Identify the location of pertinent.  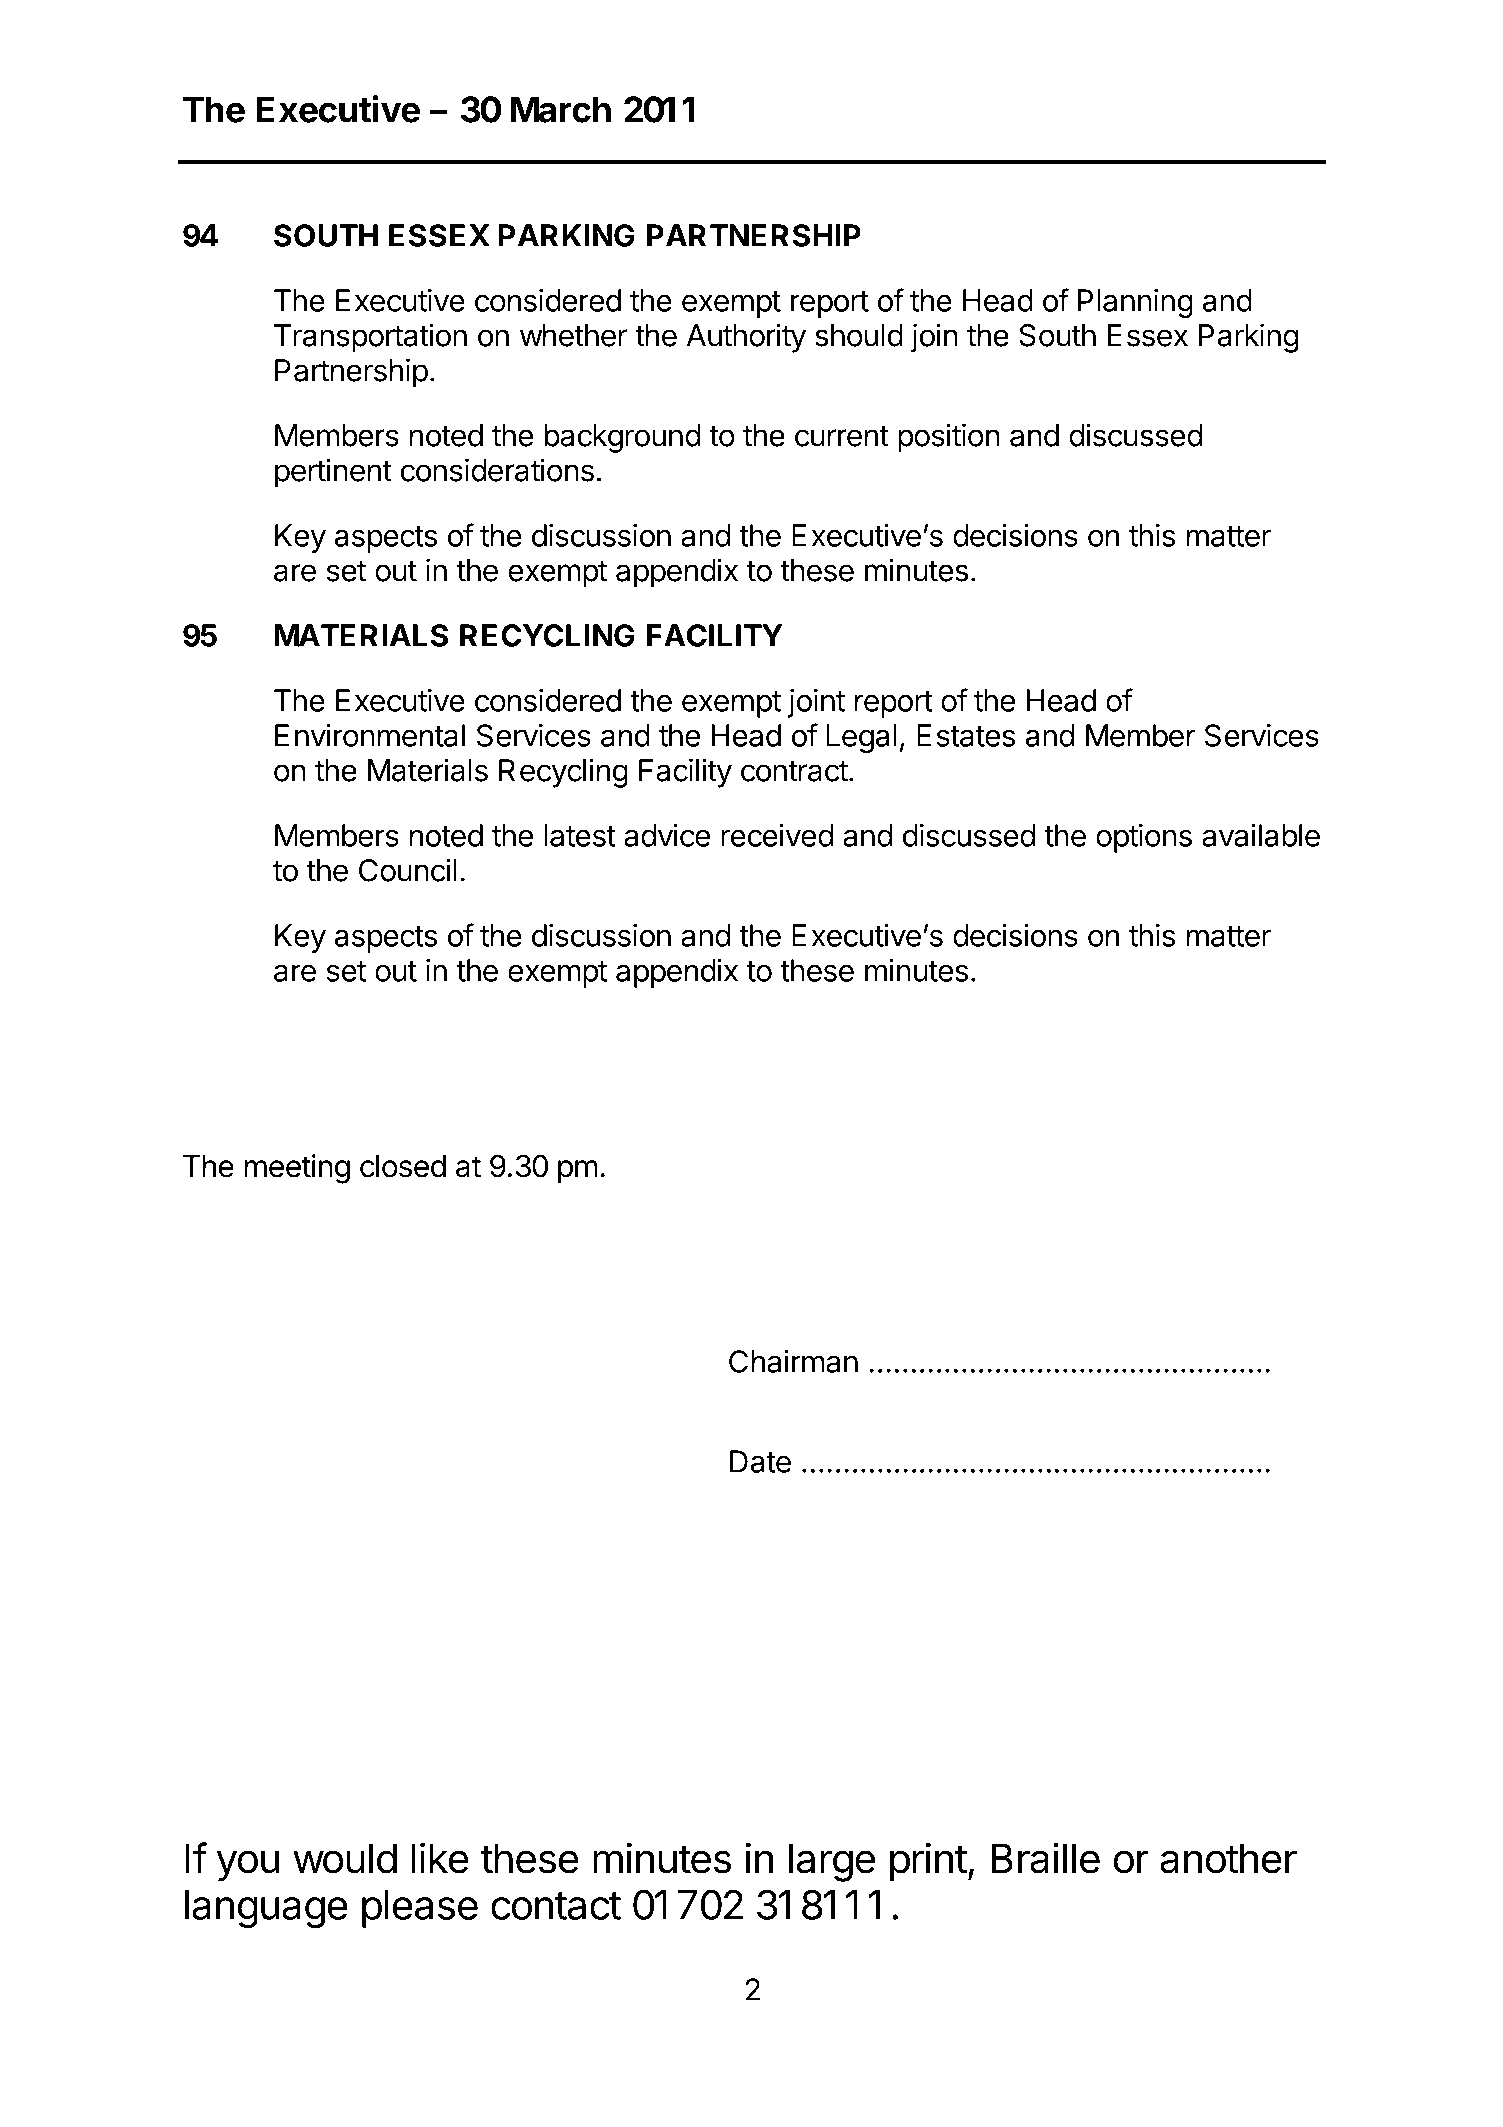
(333, 473).
